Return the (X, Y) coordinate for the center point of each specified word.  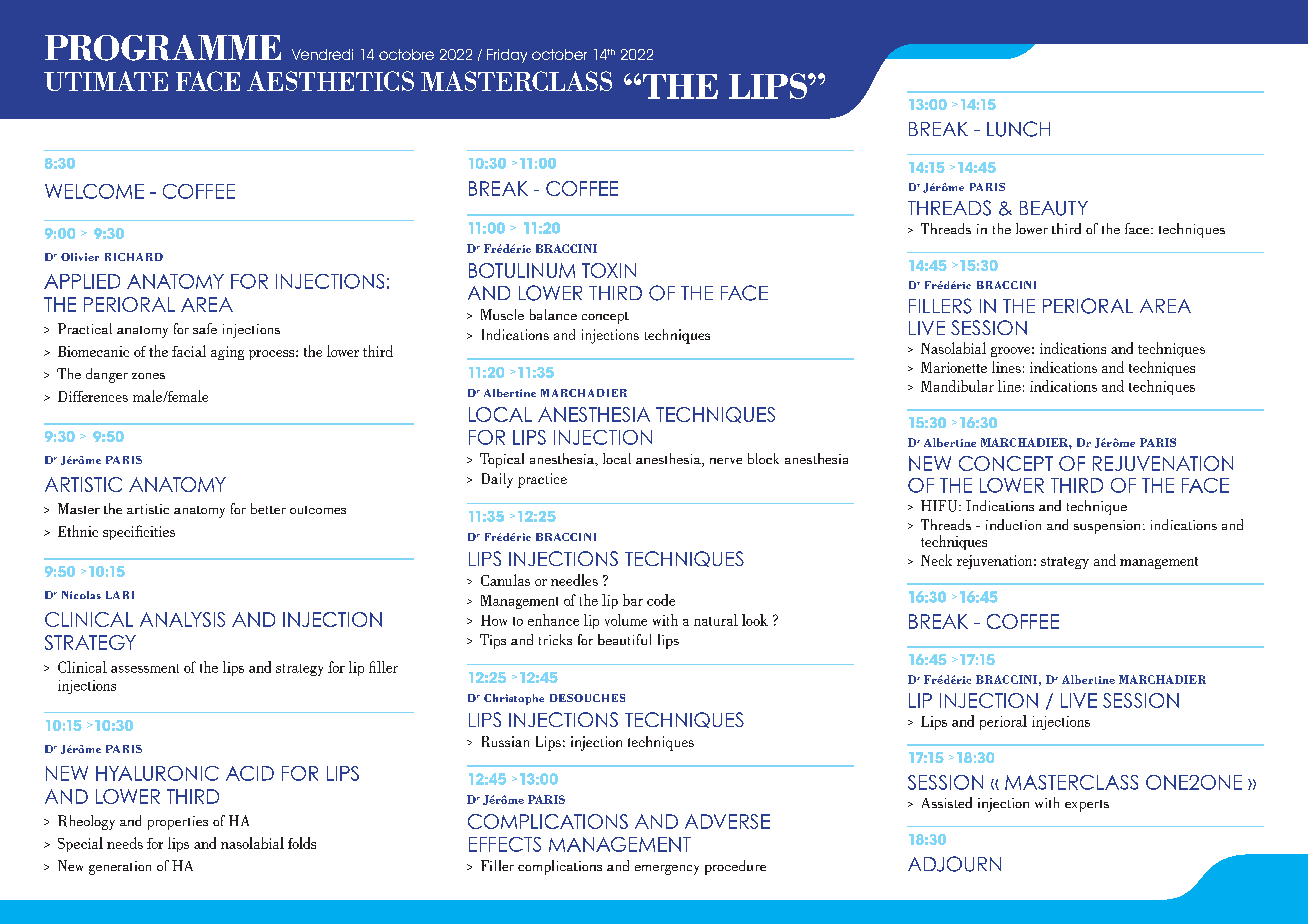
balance (553, 314)
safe (205, 328)
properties (178, 823)
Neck (936, 560)
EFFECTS (505, 844)
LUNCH (1018, 129)
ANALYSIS (182, 619)
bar (633, 600)
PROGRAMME (163, 48)
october (559, 54)
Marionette (954, 367)
